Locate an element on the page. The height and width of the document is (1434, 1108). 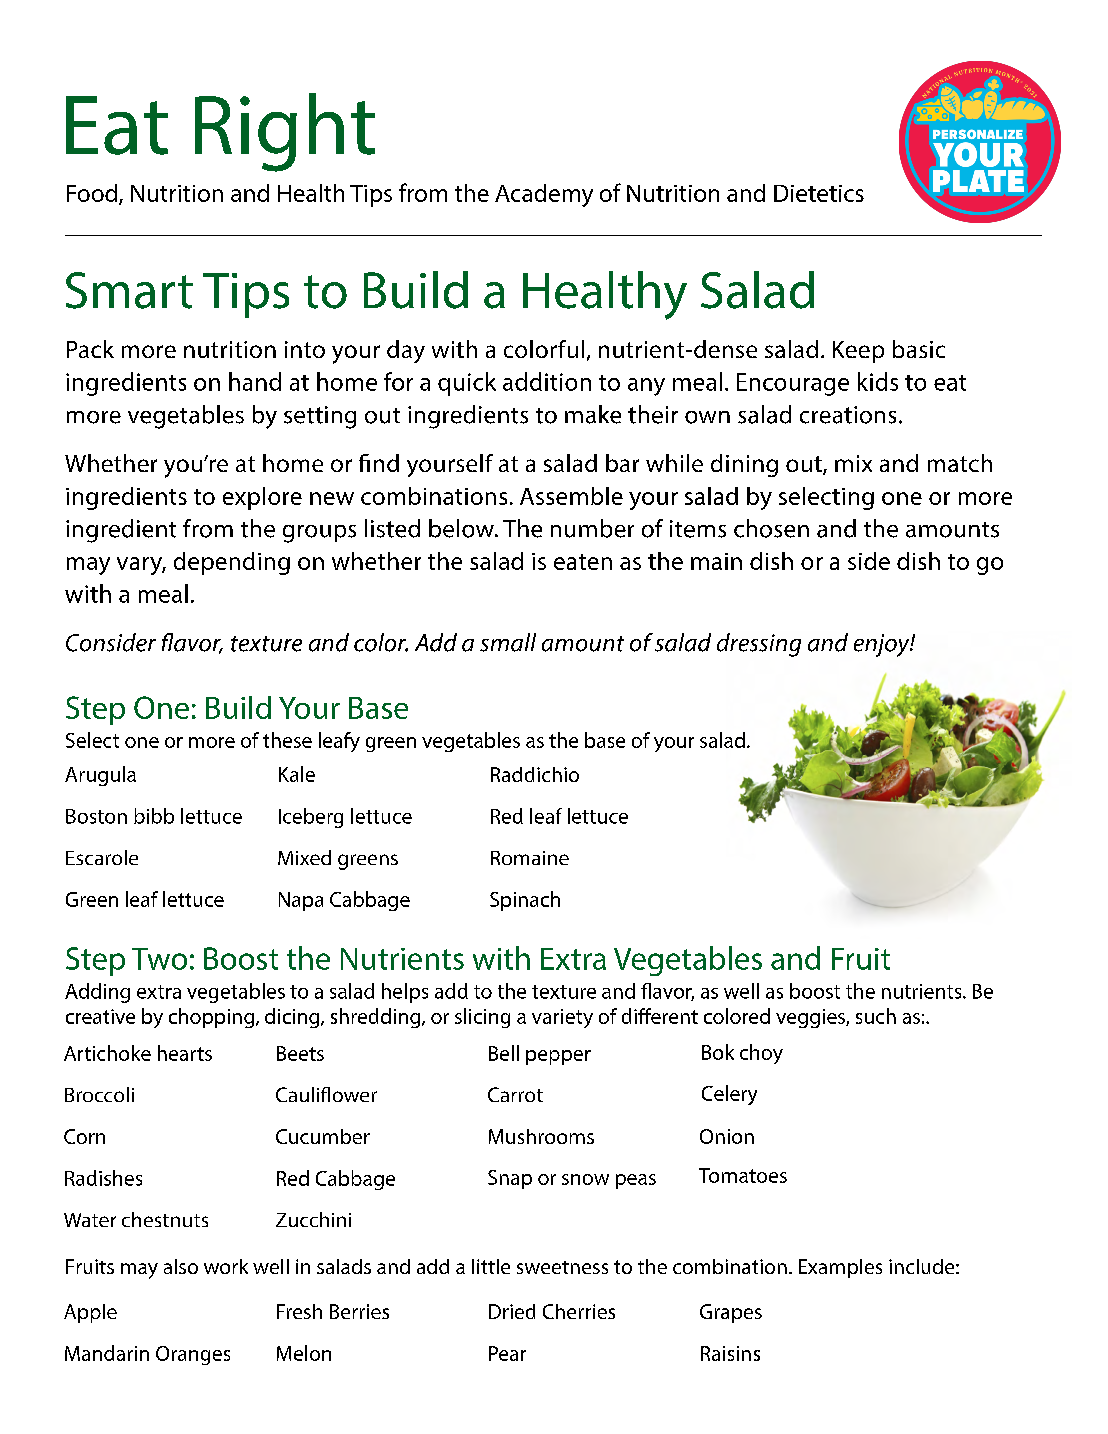
Academy is located at coordinates (544, 195).
